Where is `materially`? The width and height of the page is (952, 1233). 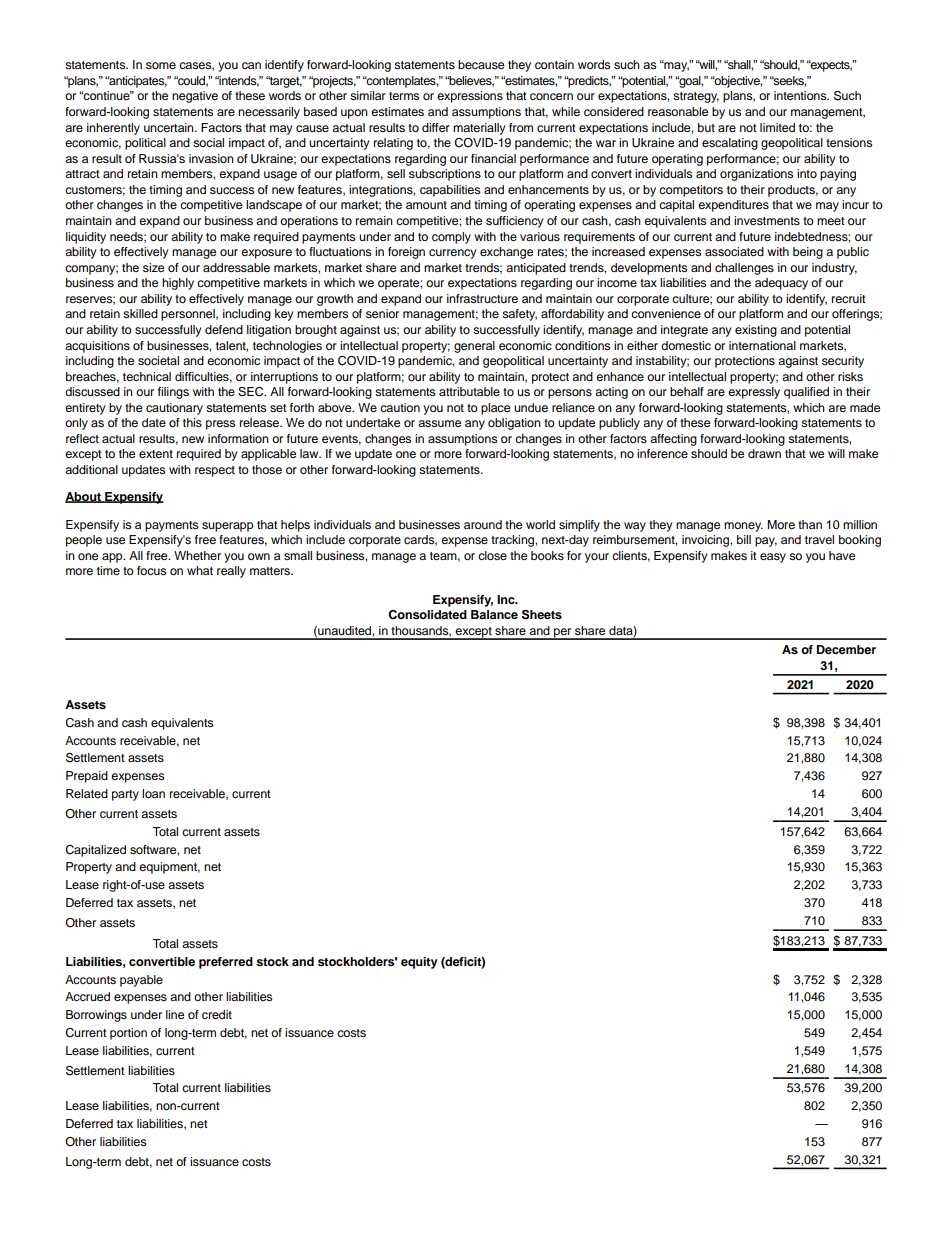
materially is located at coordinates (479, 129).
